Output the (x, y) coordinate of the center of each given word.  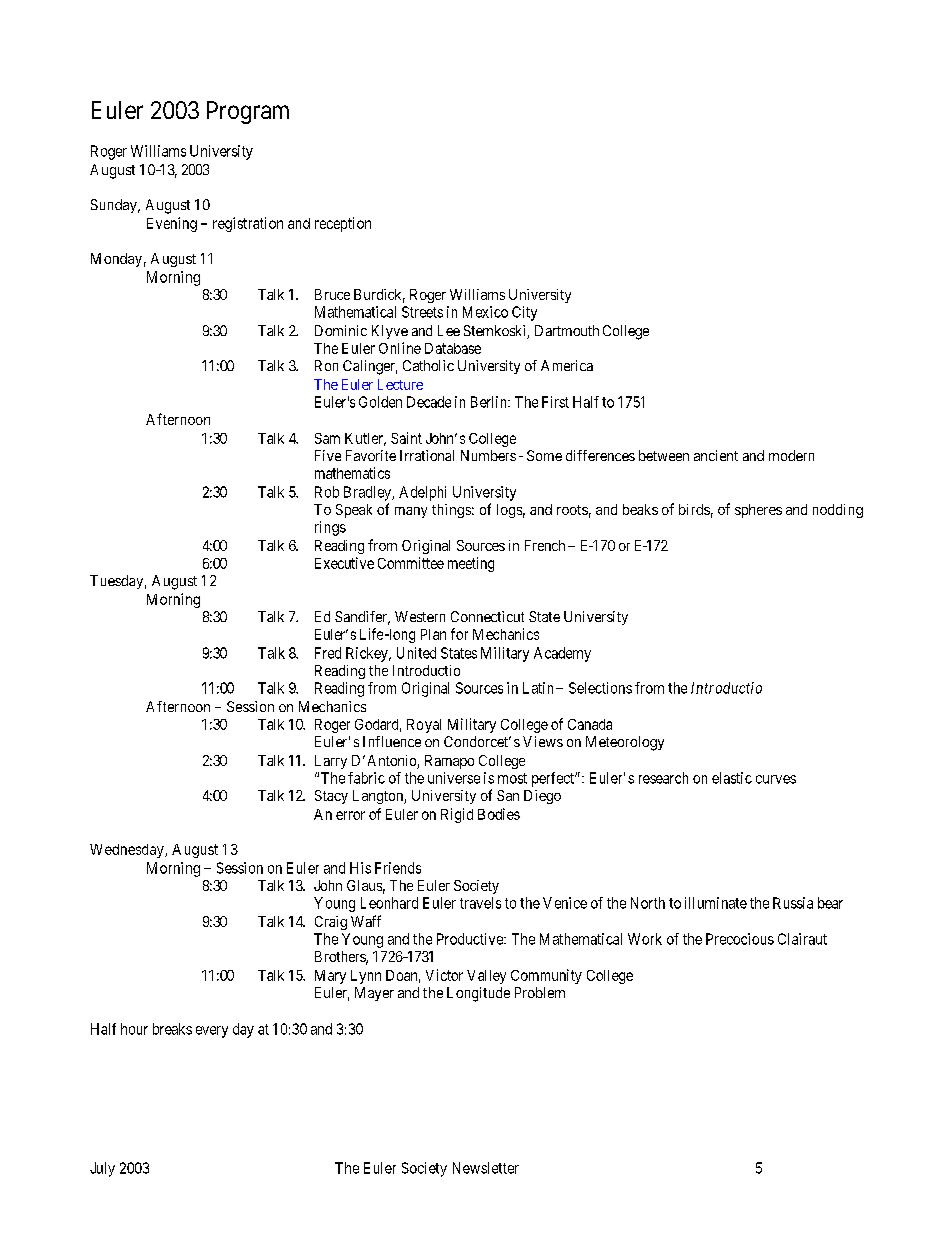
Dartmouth (567, 330)
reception (343, 224)
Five (328, 455)
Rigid (457, 815)
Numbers (488, 455)
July (102, 1169)
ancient (716, 455)
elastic (732, 778)
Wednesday (128, 851)
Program (248, 112)
